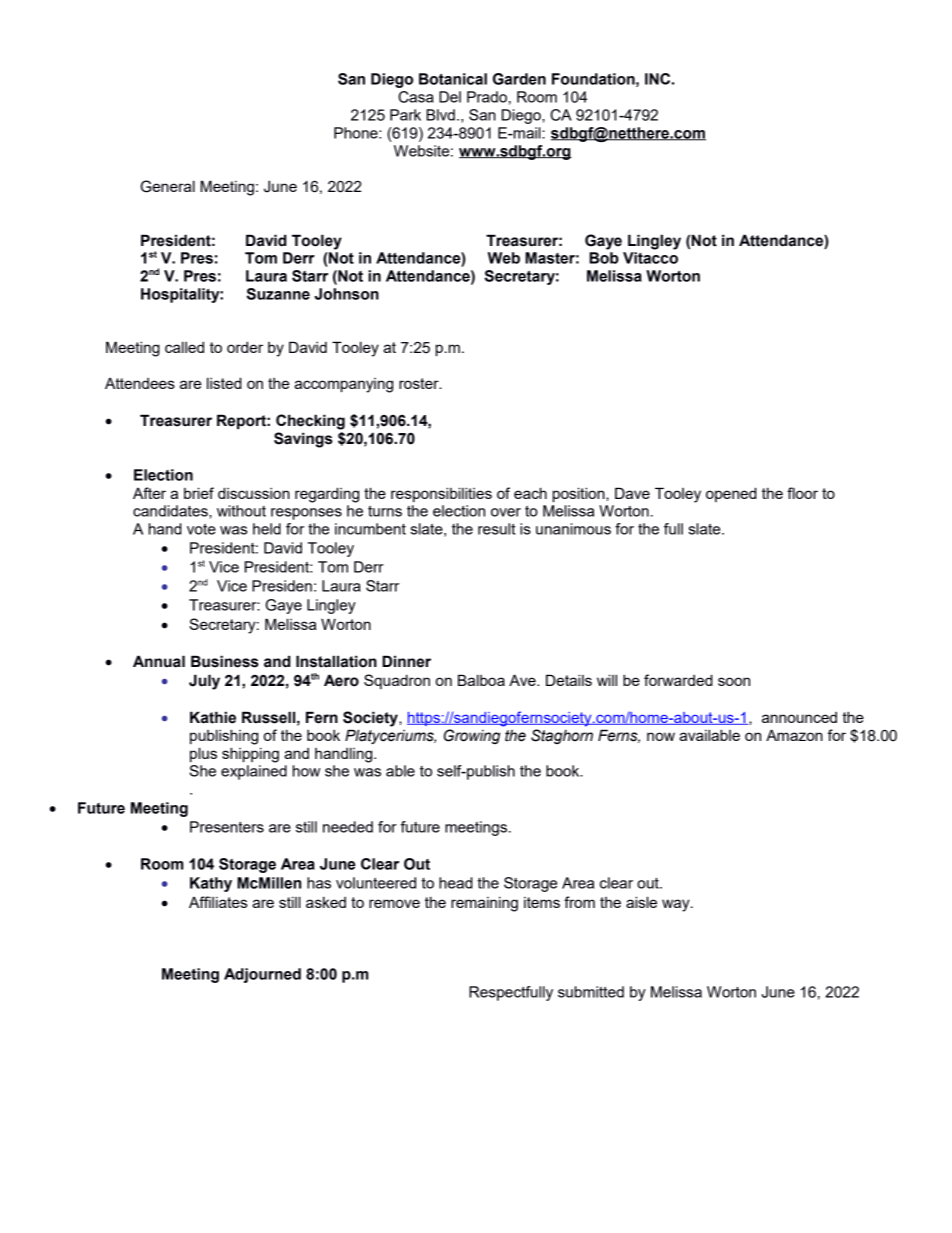 Image resolution: width=952 pixels, height=1233 pixels. What do you see at coordinates (204, 682) in the document?
I see `July` at bounding box center [204, 682].
